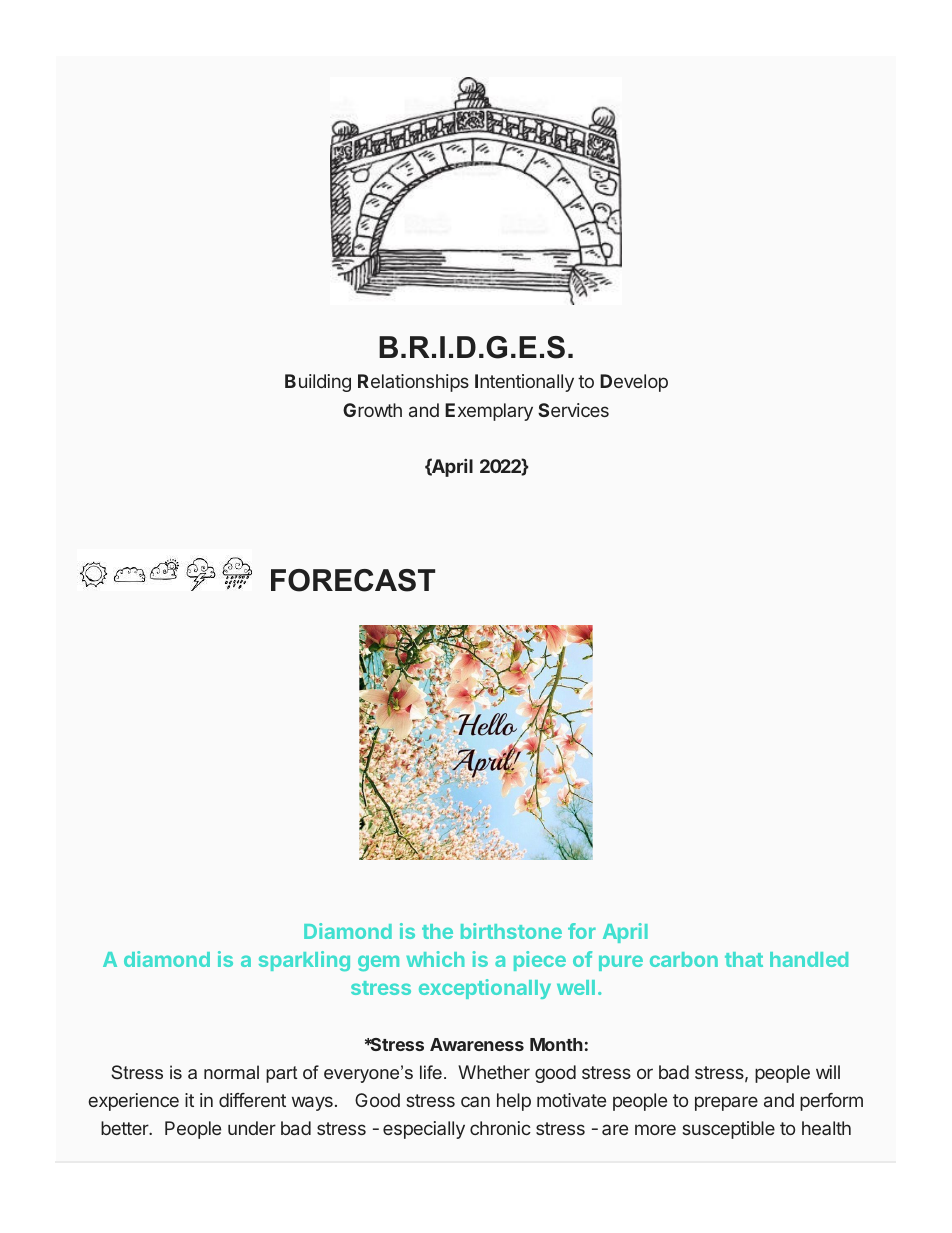 This page has height=1233, width=952. I want to click on FORECAST, so click(353, 580).
